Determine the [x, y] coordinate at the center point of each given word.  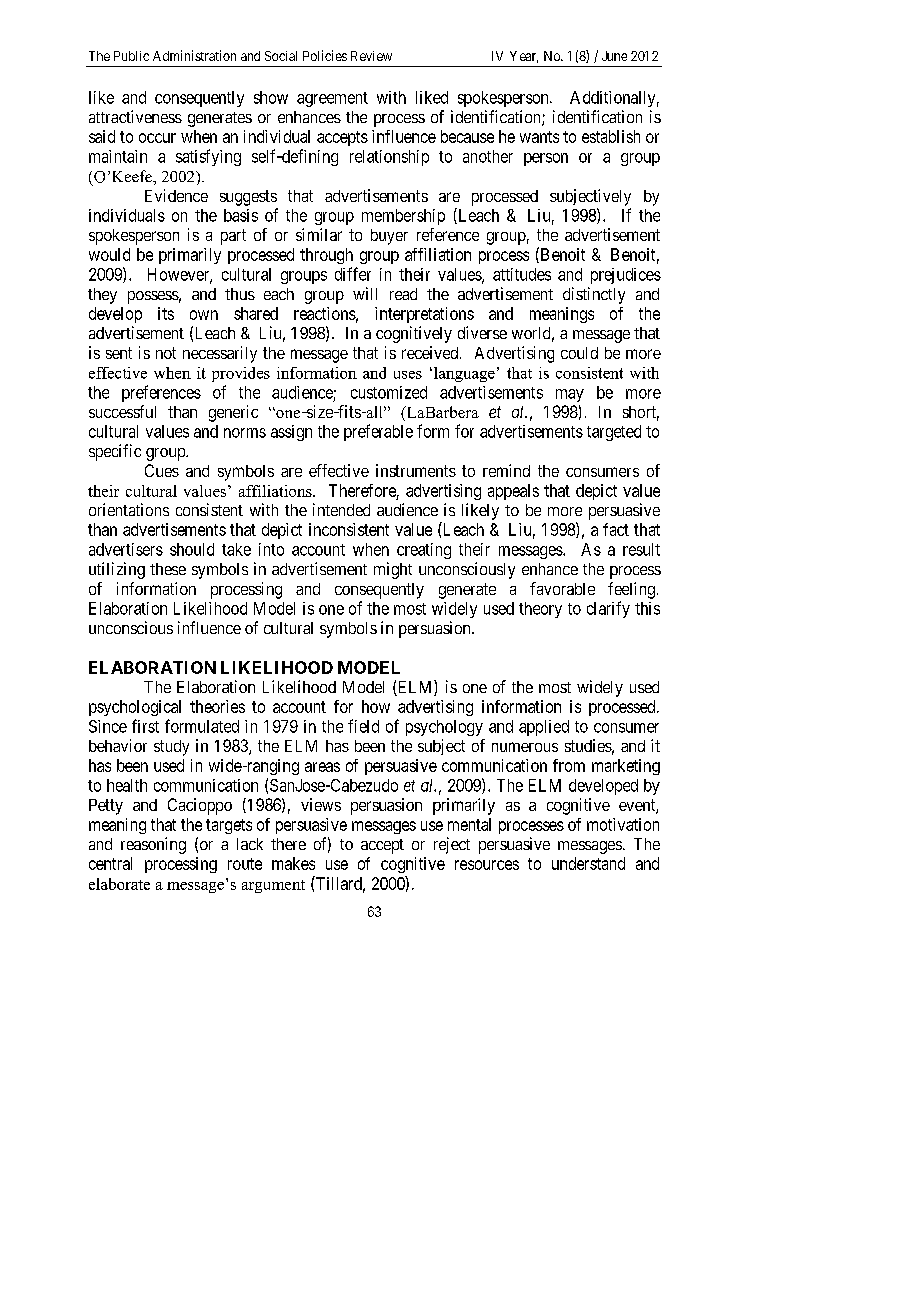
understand [588, 863]
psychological [135, 708]
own [204, 315]
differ [353, 274]
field [363, 726]
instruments [416, 470]
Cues [162, 470]
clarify [608, 609]
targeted [614, 433]
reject [452, 845]
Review [371, 56]
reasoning [153, 845]
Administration [194, 55]
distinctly [594, 295]
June [614, 56]
